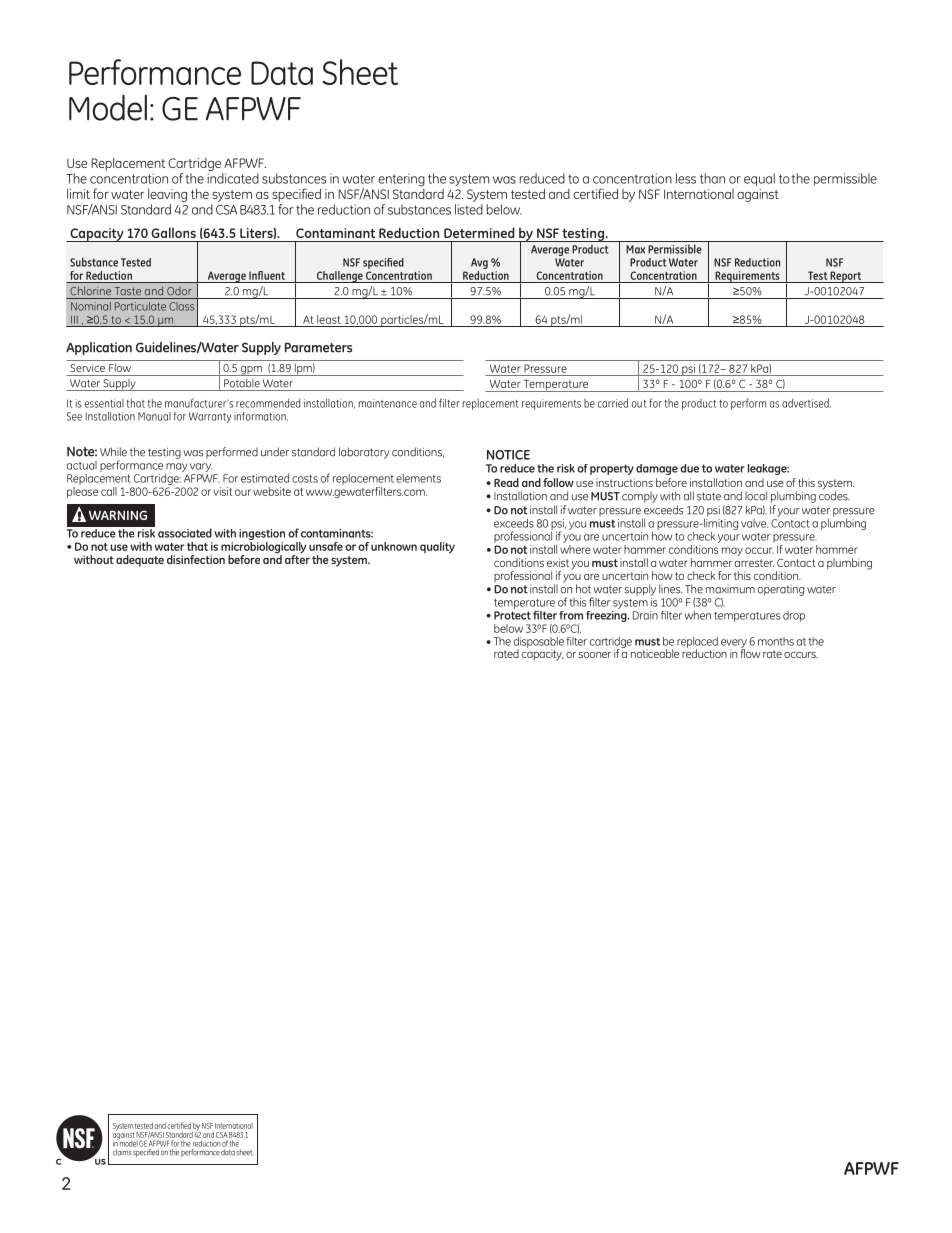  What do you see at coordinates (469, 208) in the screenshot?
I see `listed` at bounding box center [469, 208].
